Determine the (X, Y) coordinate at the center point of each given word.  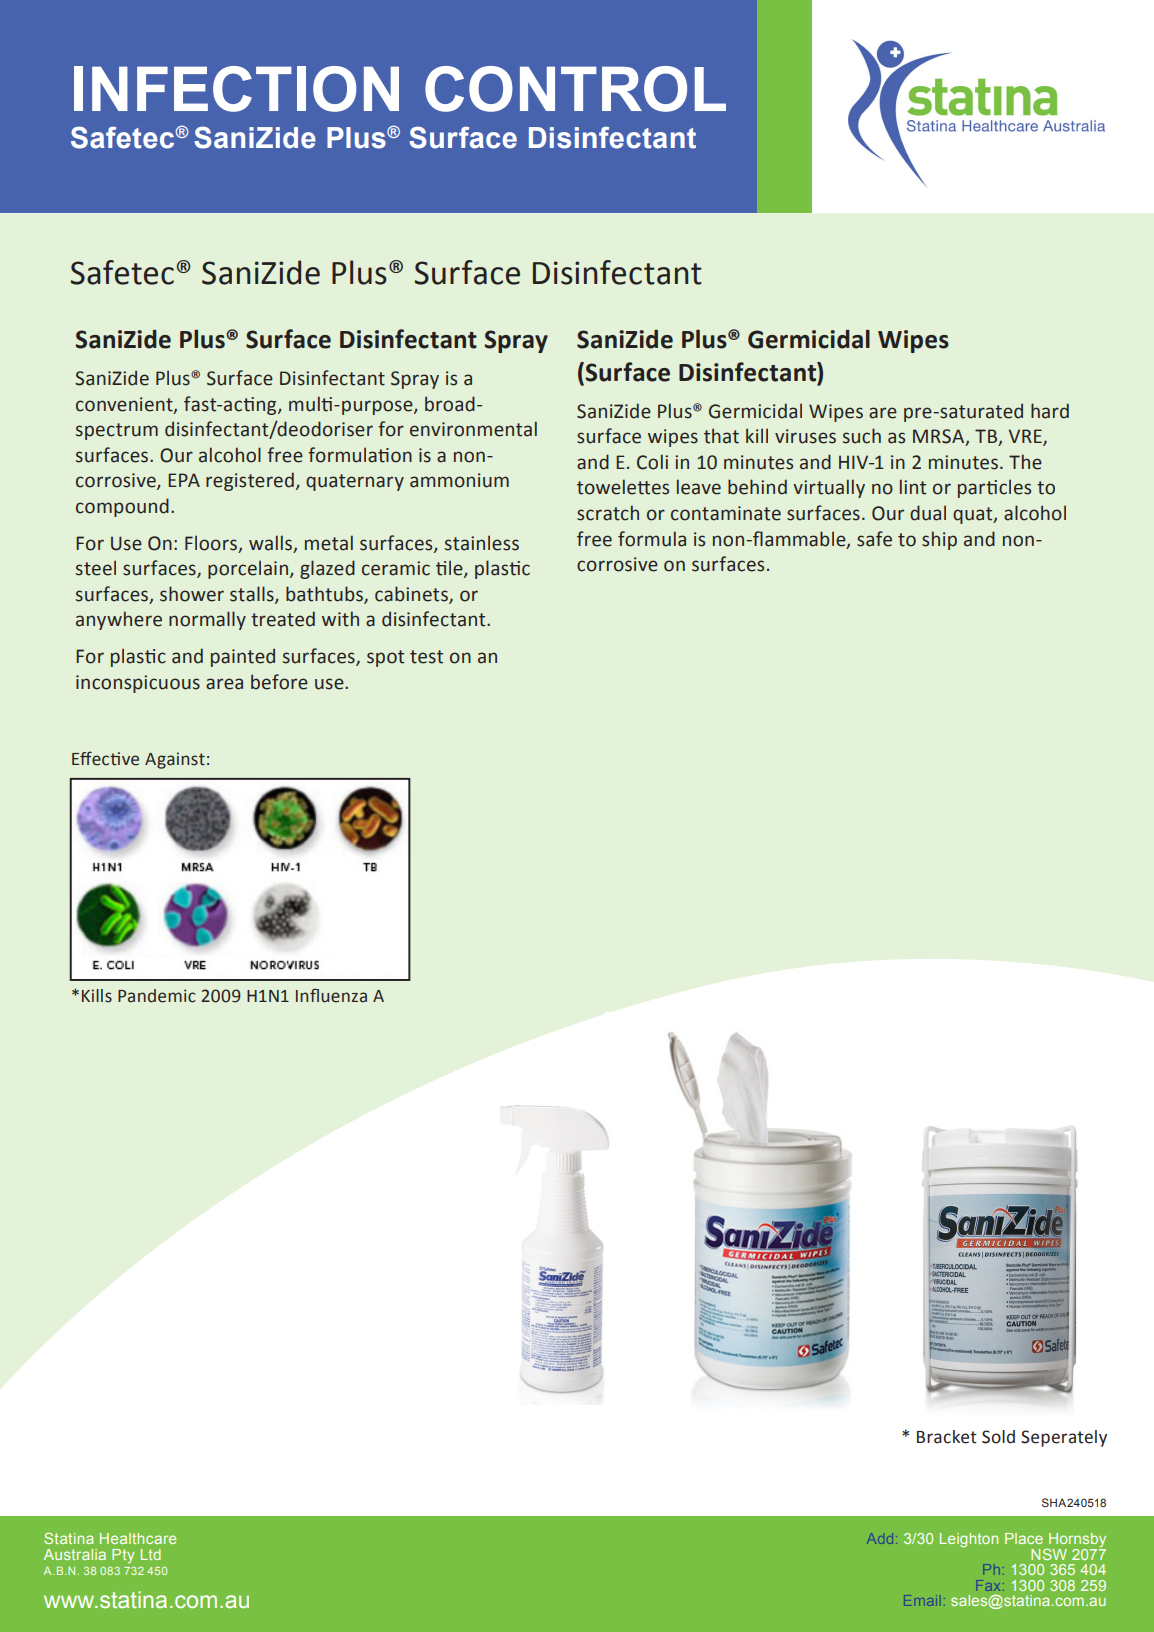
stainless (482, 543)
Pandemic (157, 996)
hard (1050, 411)
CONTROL (575, 89)
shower (192, 594)
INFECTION (236, 89)
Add (880, 1539)
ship (939, 540)
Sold (998, 1437)
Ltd (151, 1554)
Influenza (331, 995)
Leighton (969, 1540)
